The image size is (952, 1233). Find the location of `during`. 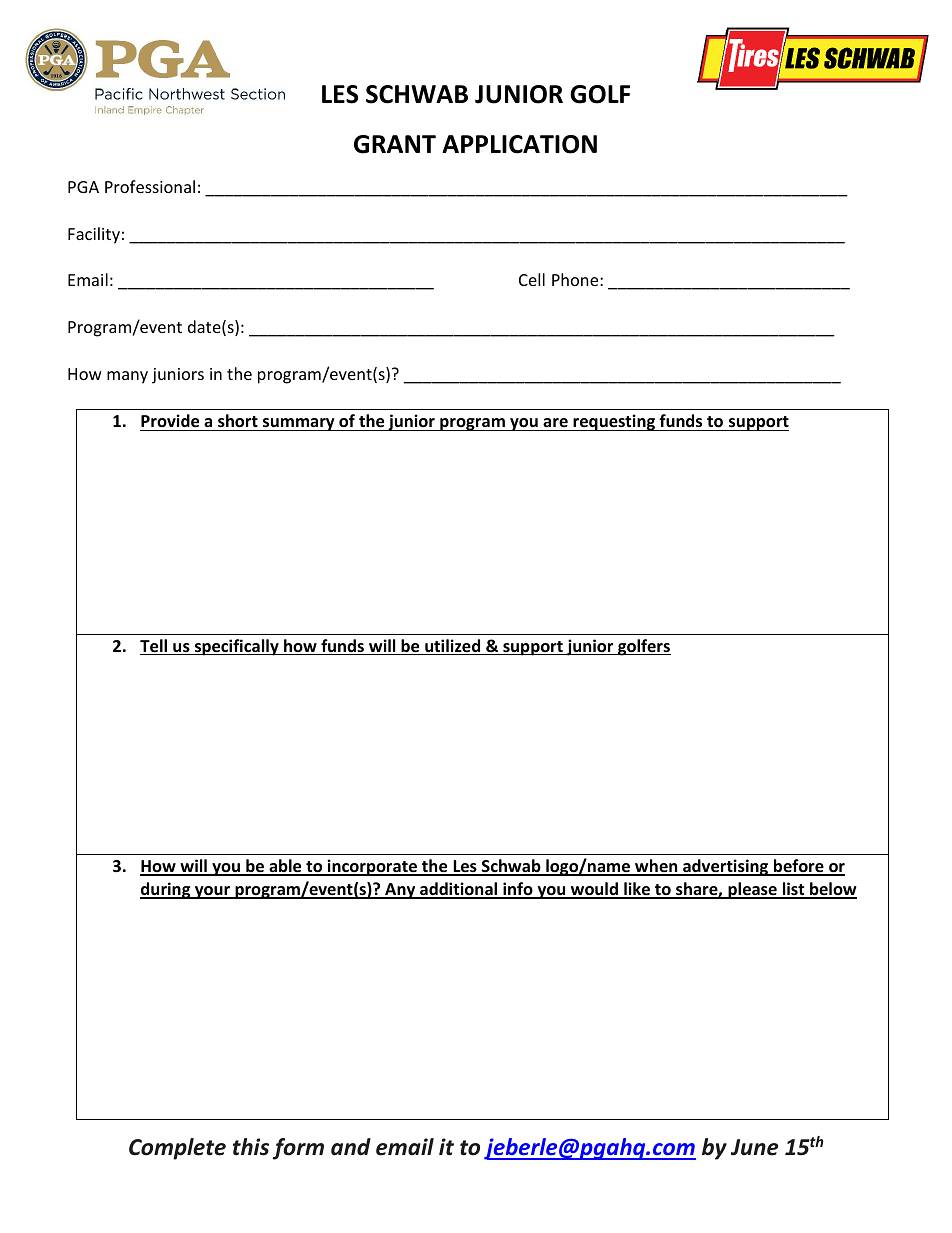

during is located at coordinates (166, 890).
